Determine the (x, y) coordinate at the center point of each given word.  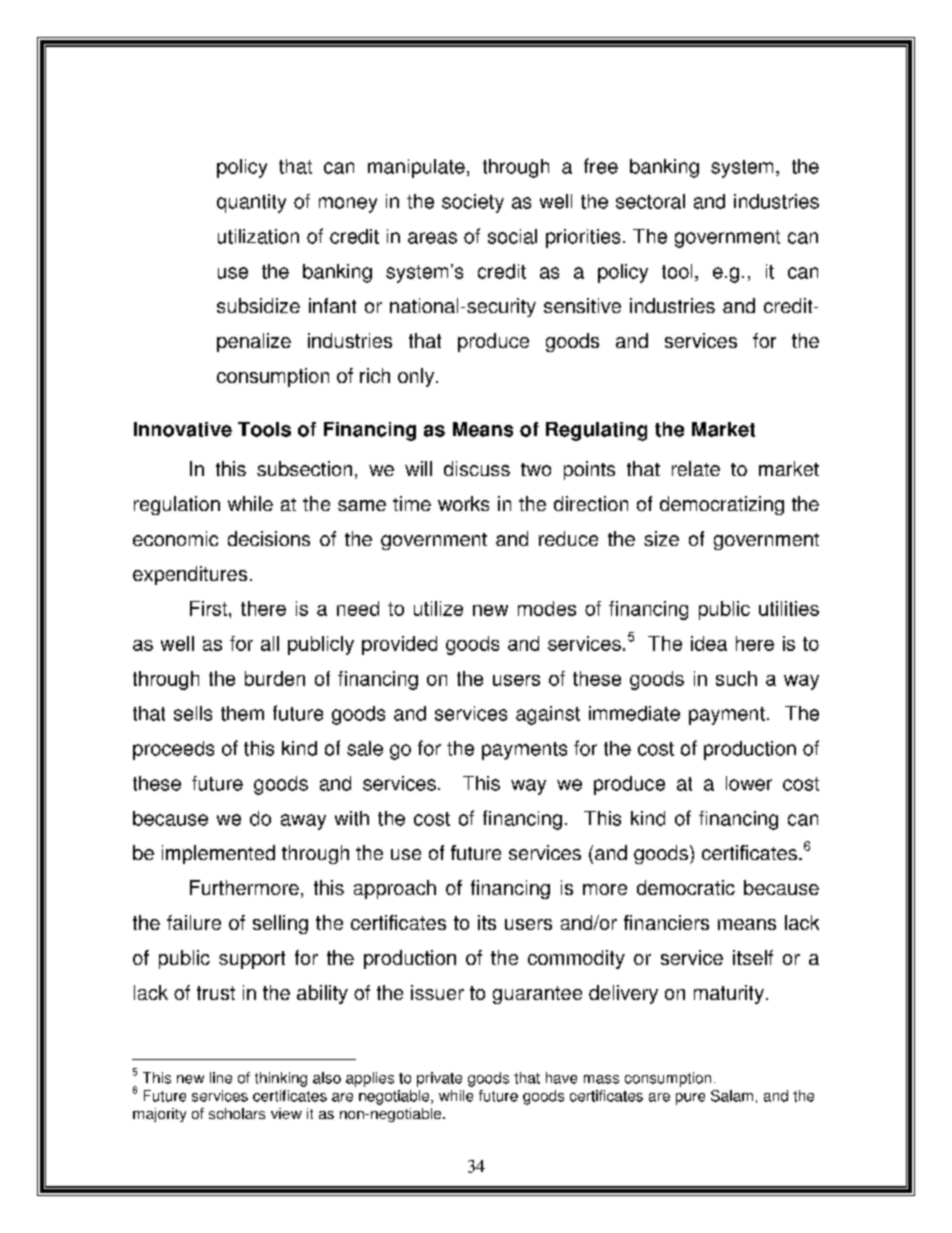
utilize (438, 608)
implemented (218, 854)
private (439, 1079)
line (221, 1078)
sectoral (650, 201)
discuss (477, 468)
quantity (251, 203)
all (270, 643)
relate (696, 468)
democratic (686, 887)
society (473, 203)
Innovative (183, 429)
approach (395, 889)
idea (709, 643)
